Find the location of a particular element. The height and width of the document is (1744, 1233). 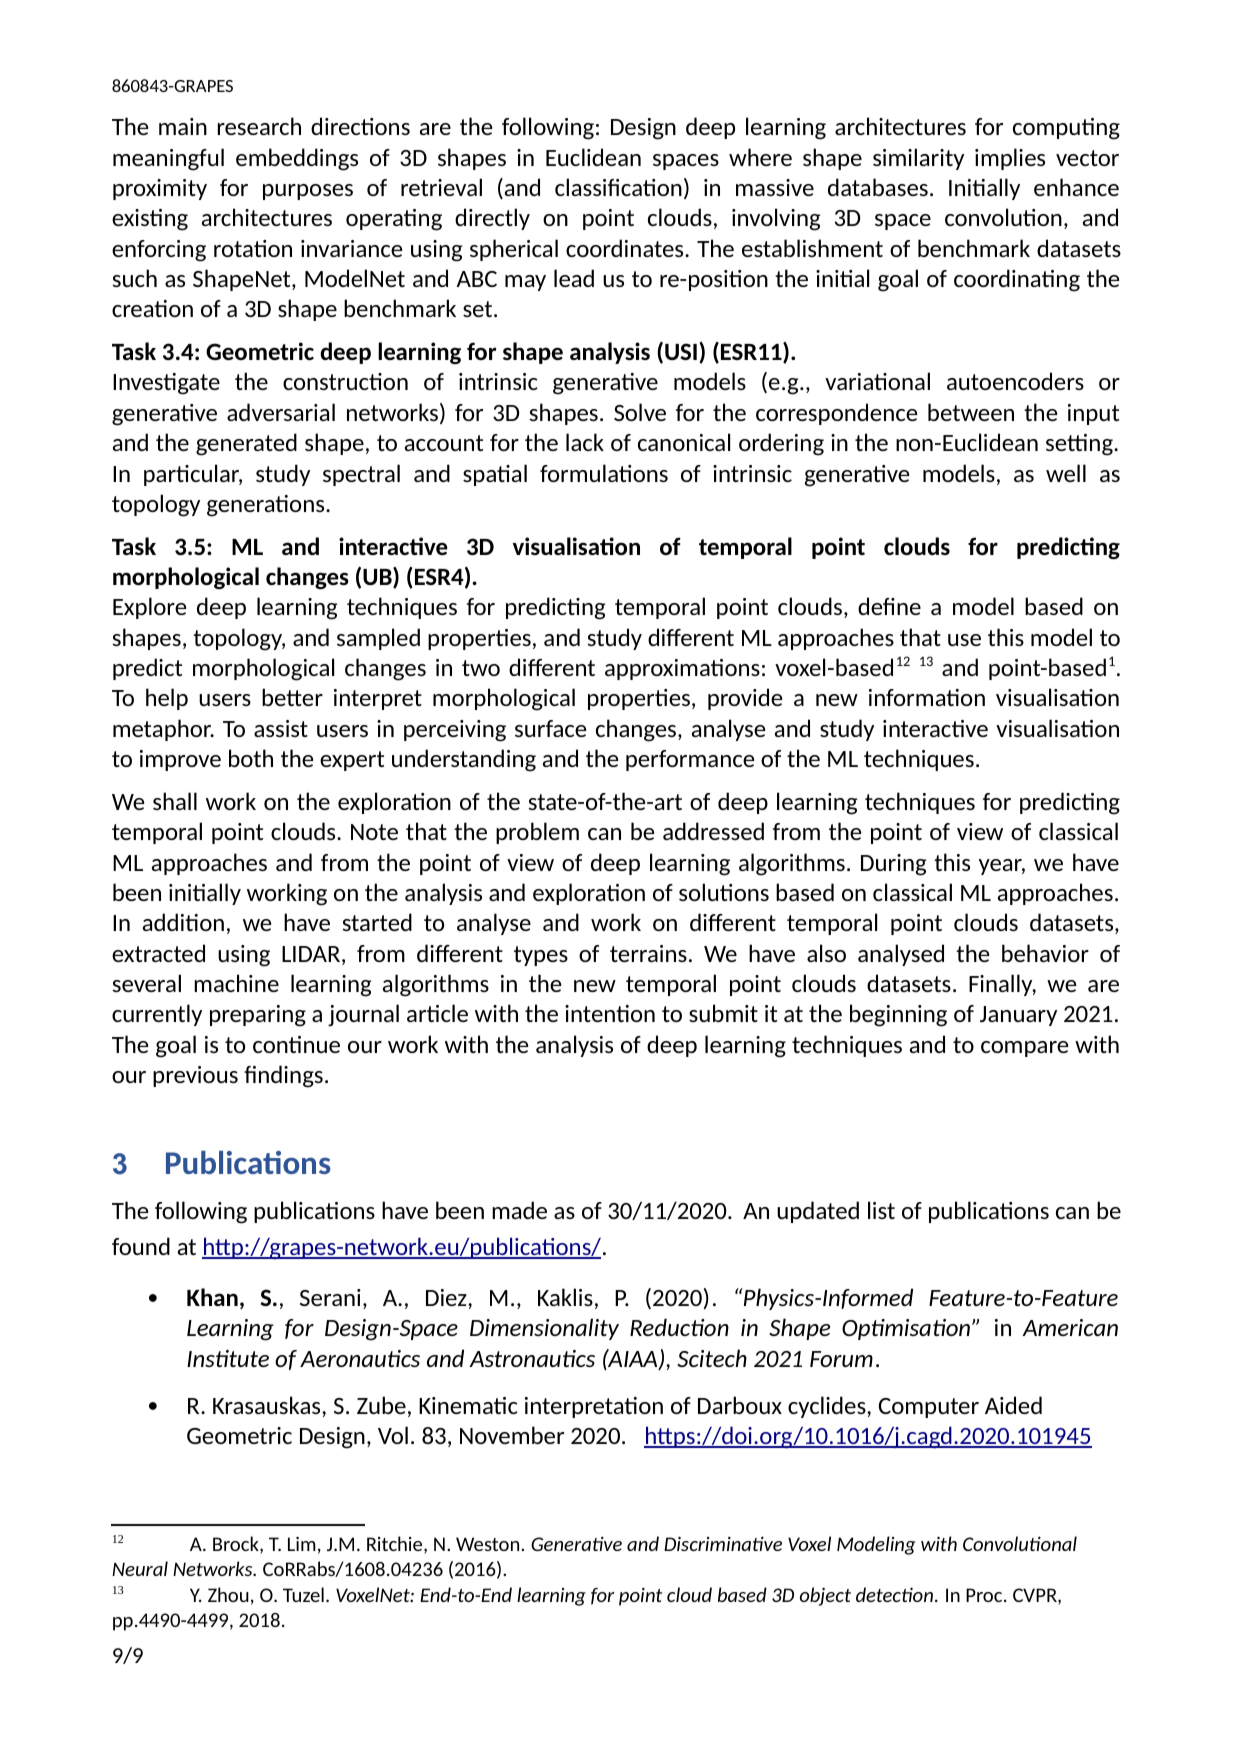

Lim is located at coordinates (302, 1544).
